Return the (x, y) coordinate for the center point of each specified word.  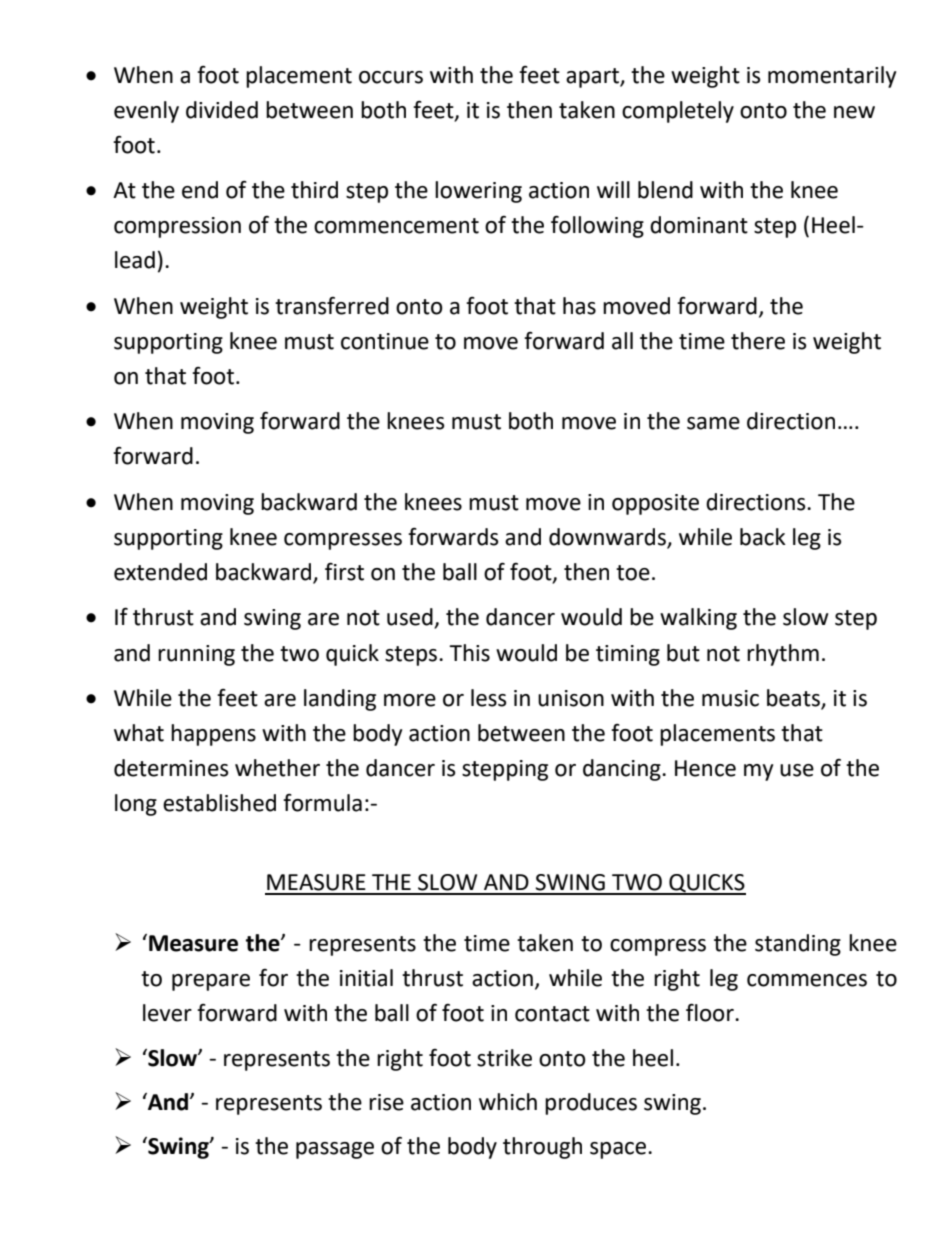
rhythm (783, 655)
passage (335, 1150)
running (196, 655)
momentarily (832, 77)
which (508, 1102)
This (469, 653)
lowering (478, 192)
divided (222, 110)
